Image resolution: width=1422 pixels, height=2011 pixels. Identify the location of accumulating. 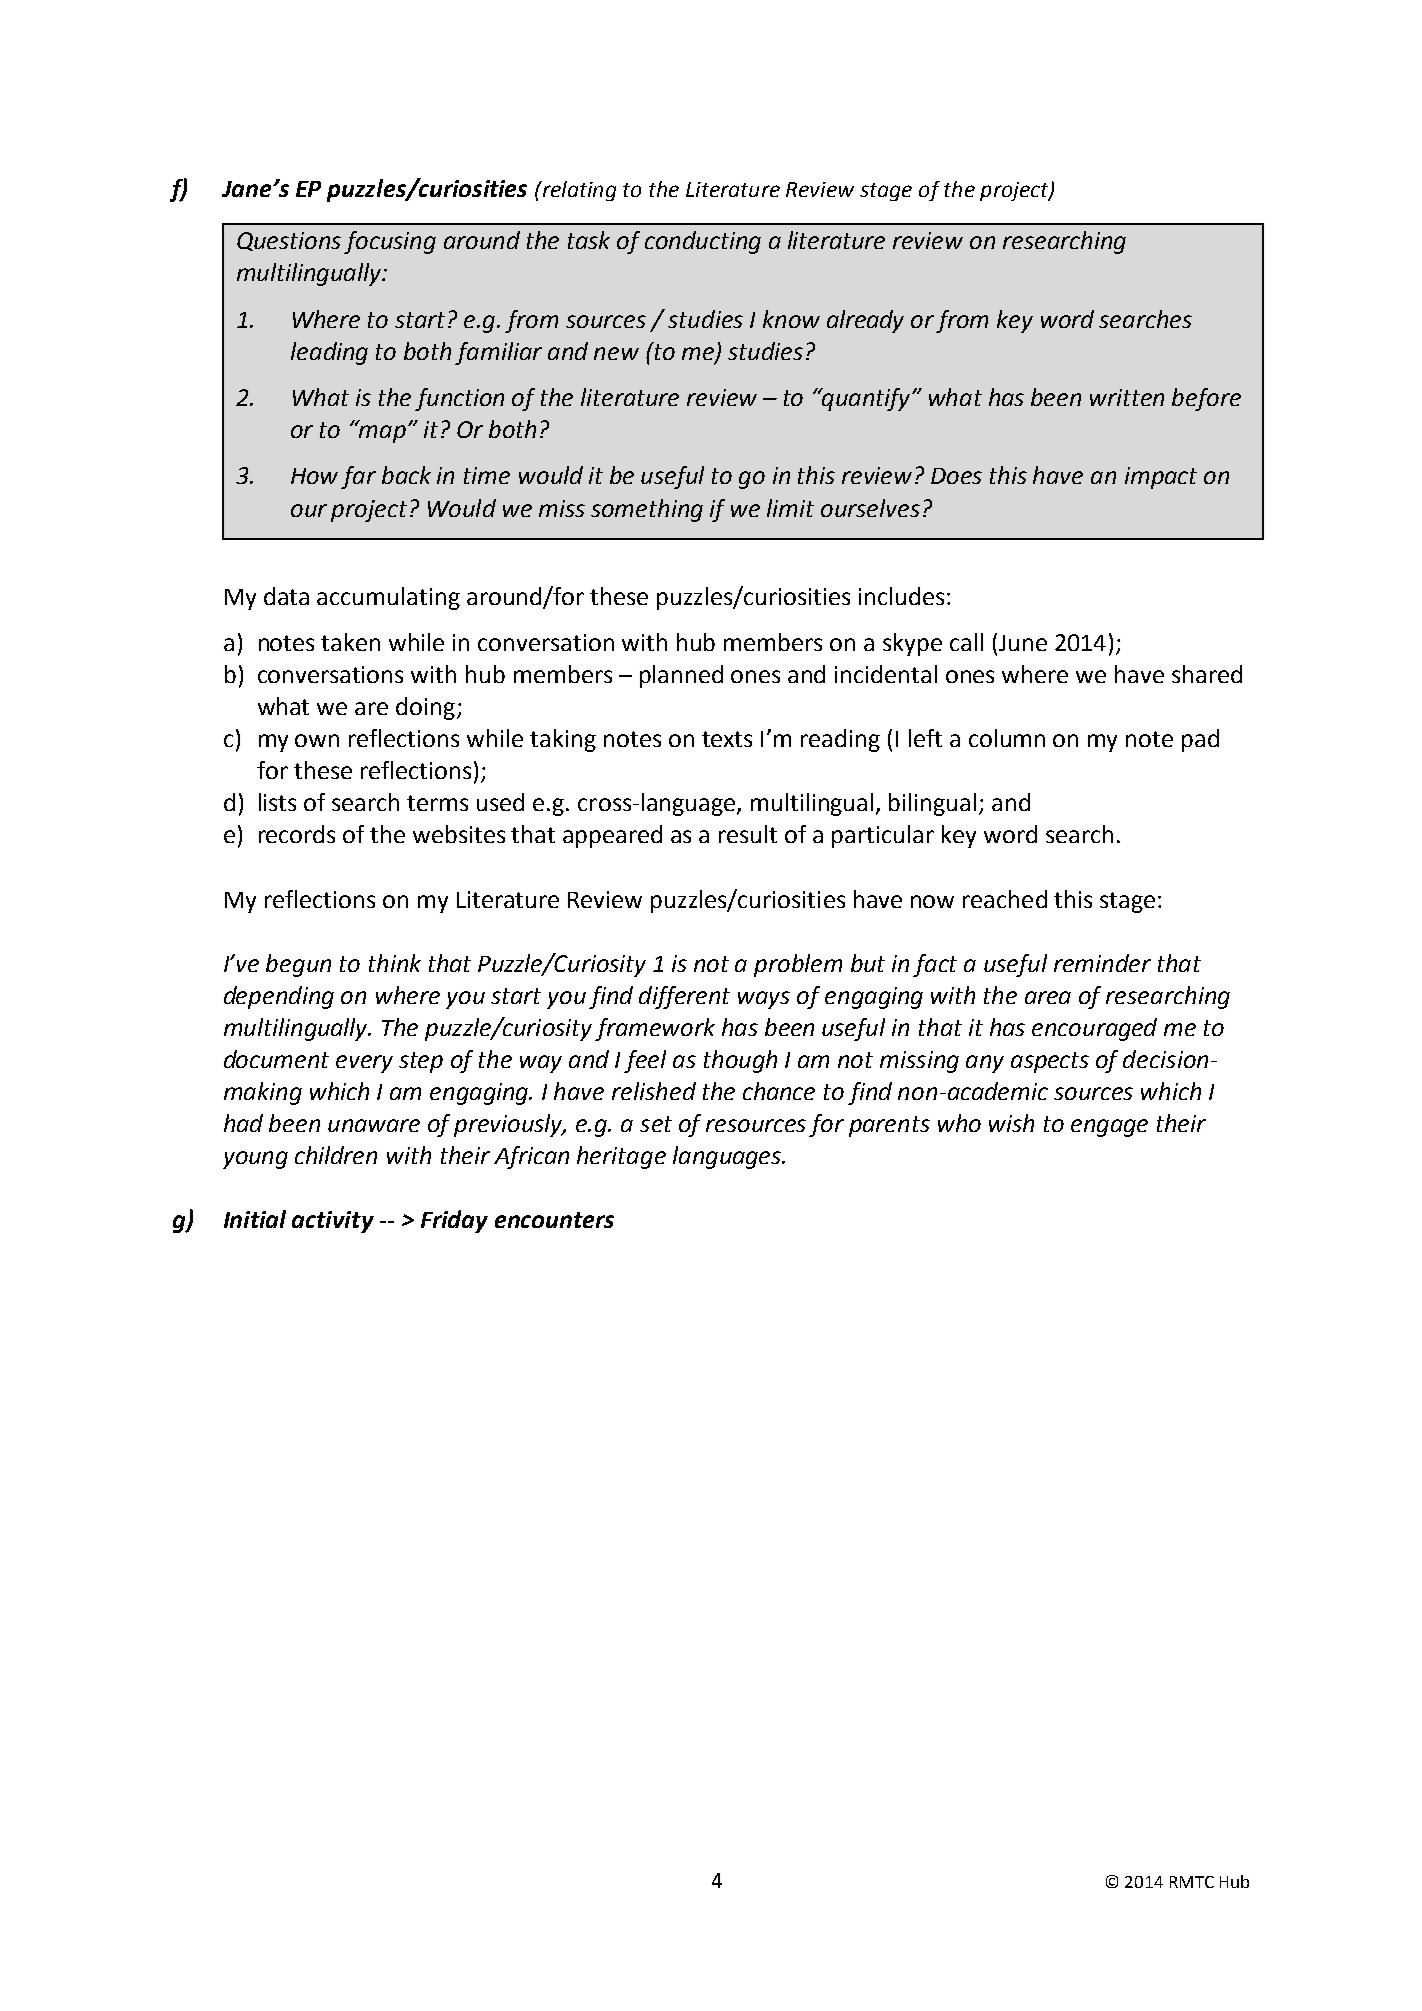
(388, 598).
